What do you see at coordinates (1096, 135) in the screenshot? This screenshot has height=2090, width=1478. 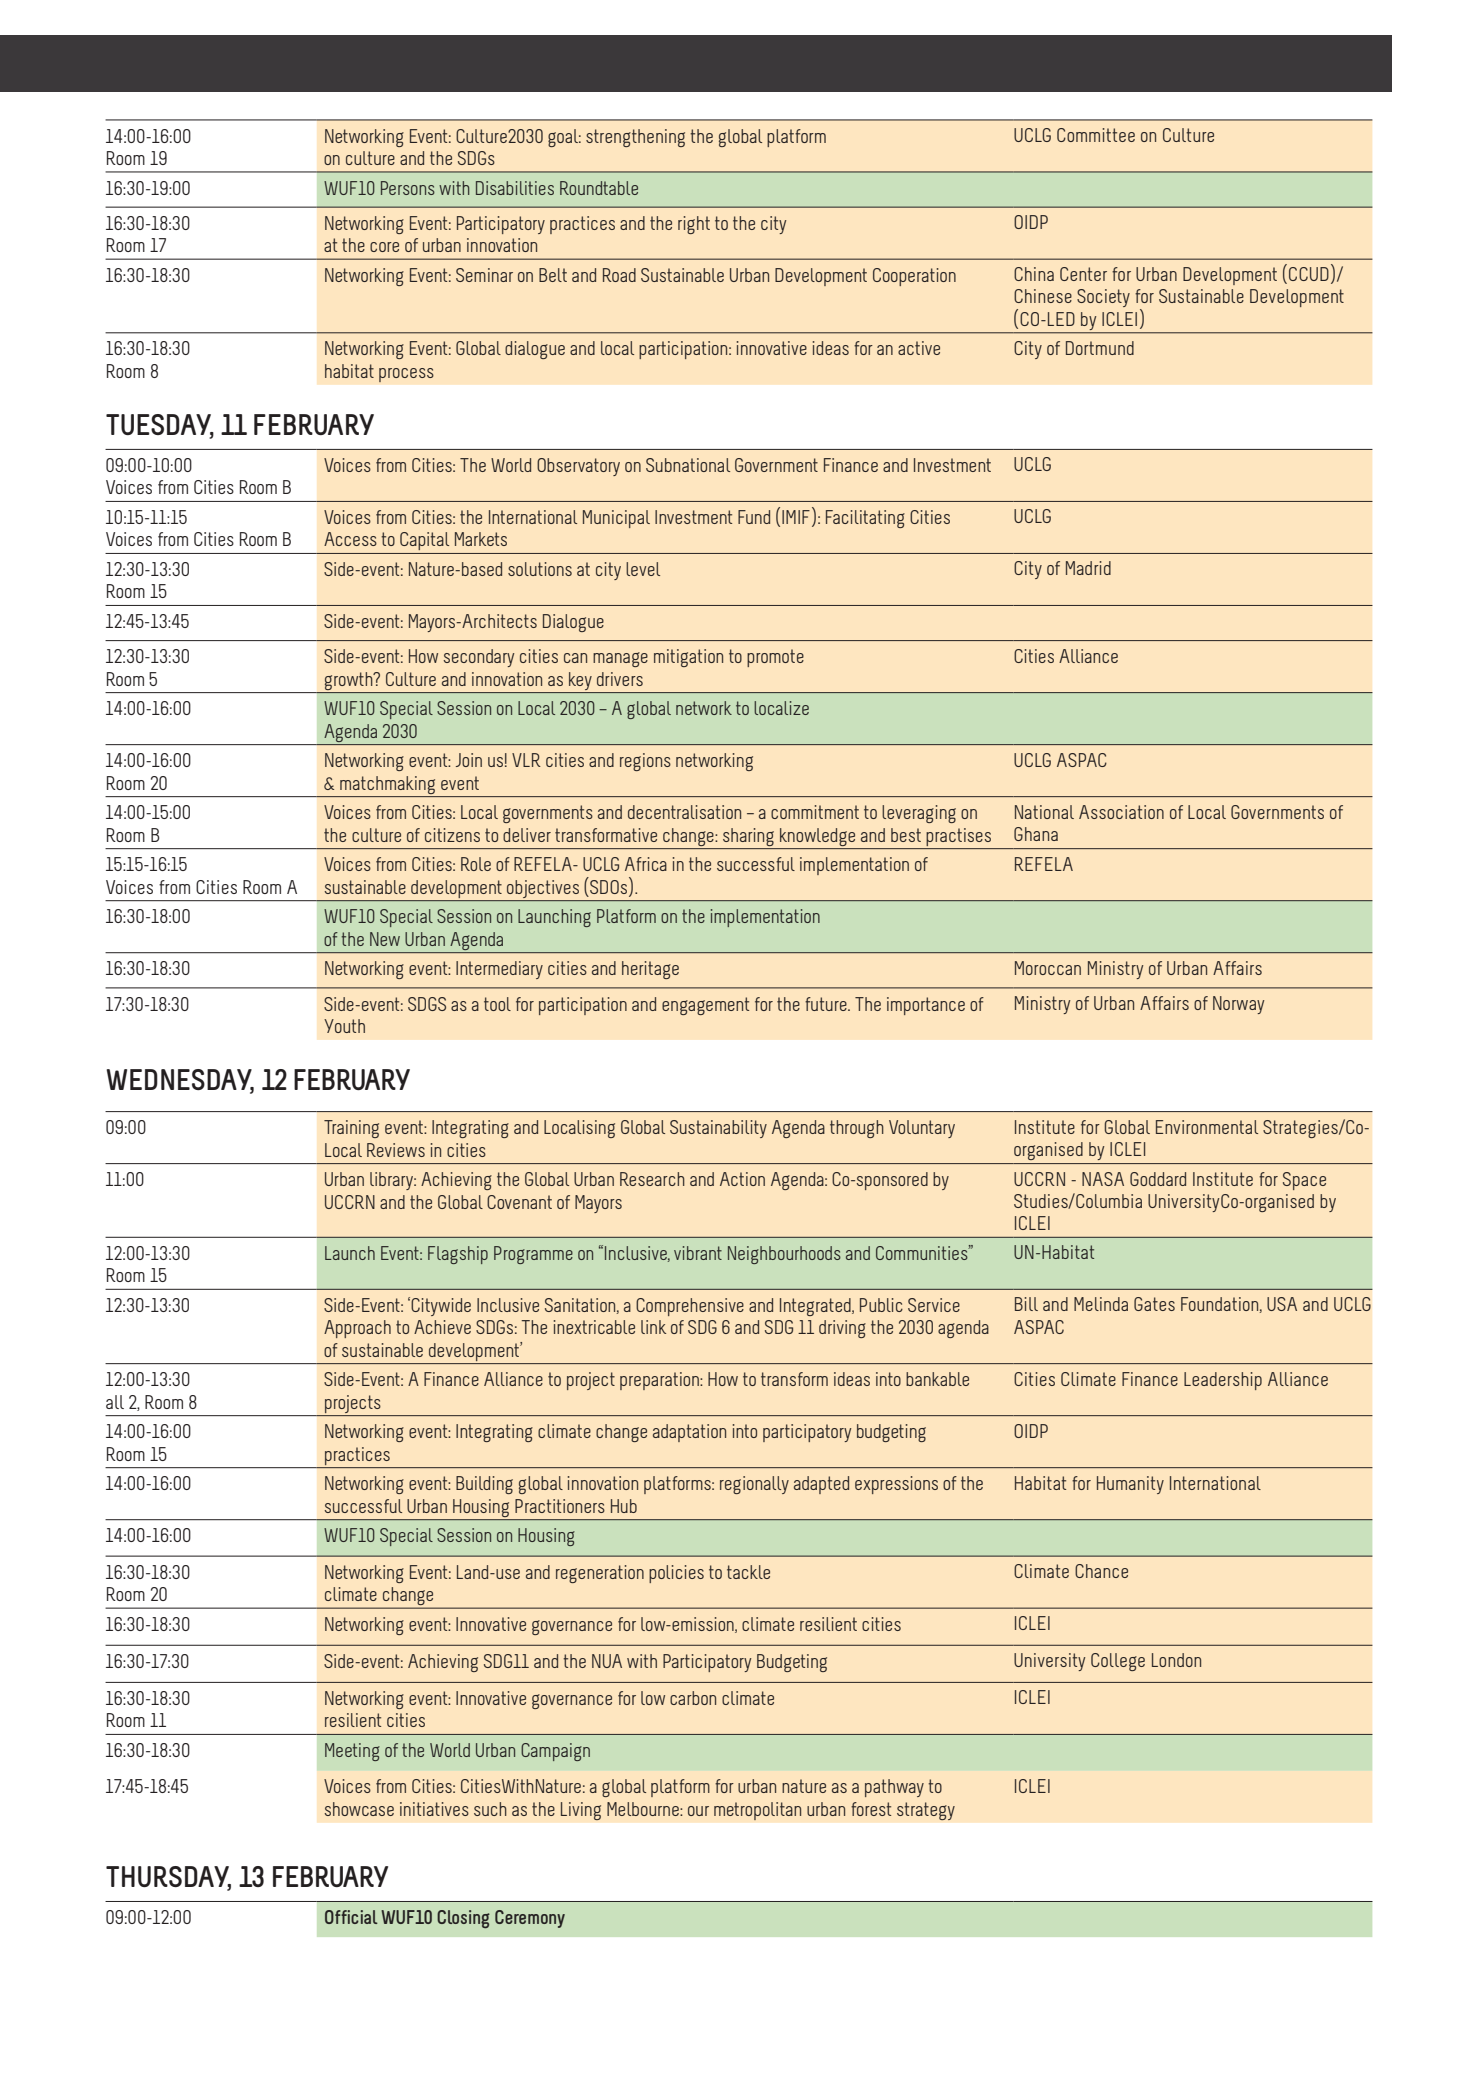 I see `Committee` at bounding box center [1096, 135].
